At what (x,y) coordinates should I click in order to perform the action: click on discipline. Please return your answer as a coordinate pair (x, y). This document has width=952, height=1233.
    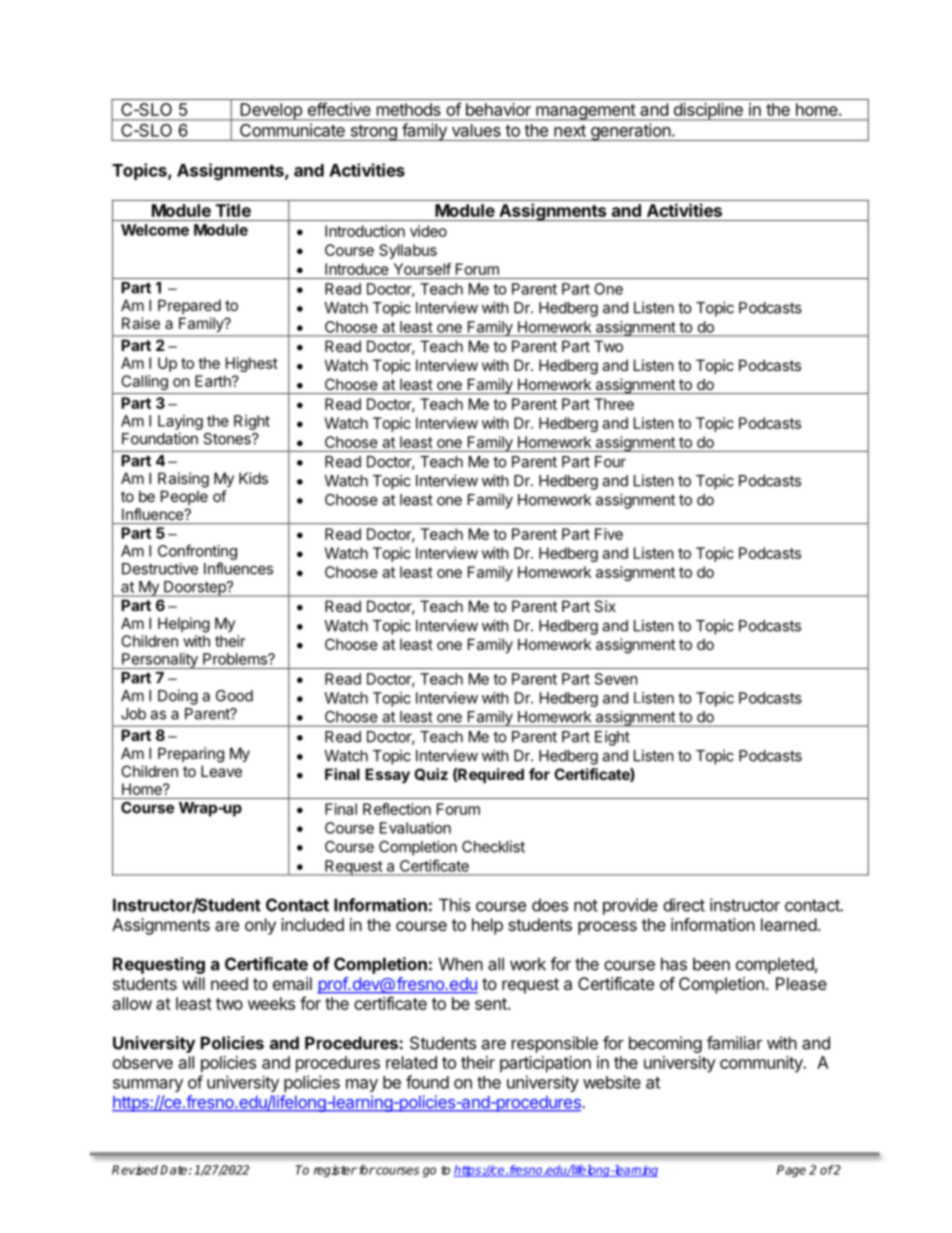
    Looking at the image, I should click on (708, 112).
